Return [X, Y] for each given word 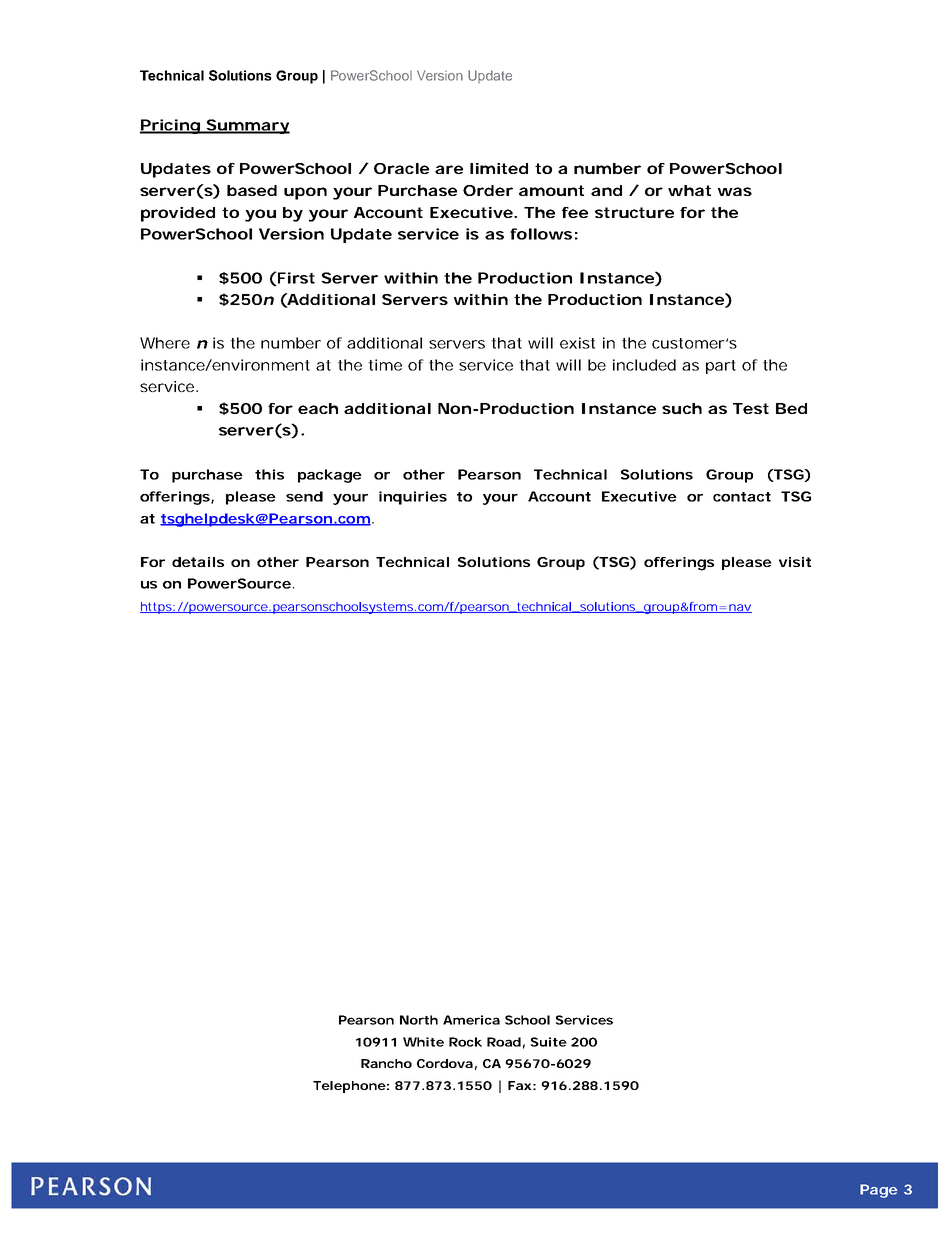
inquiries [413, 498]
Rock [465, 1042]
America [471, 1020]
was [735, 191]
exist [577, 343]
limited [499, 168]
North [419, 1020]
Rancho [386, 1063]
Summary [247, 126]
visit [795, 562]
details [198, 562]
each [318, 408]
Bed [791, 408]
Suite [548, 1042]
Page [878, 1191]
